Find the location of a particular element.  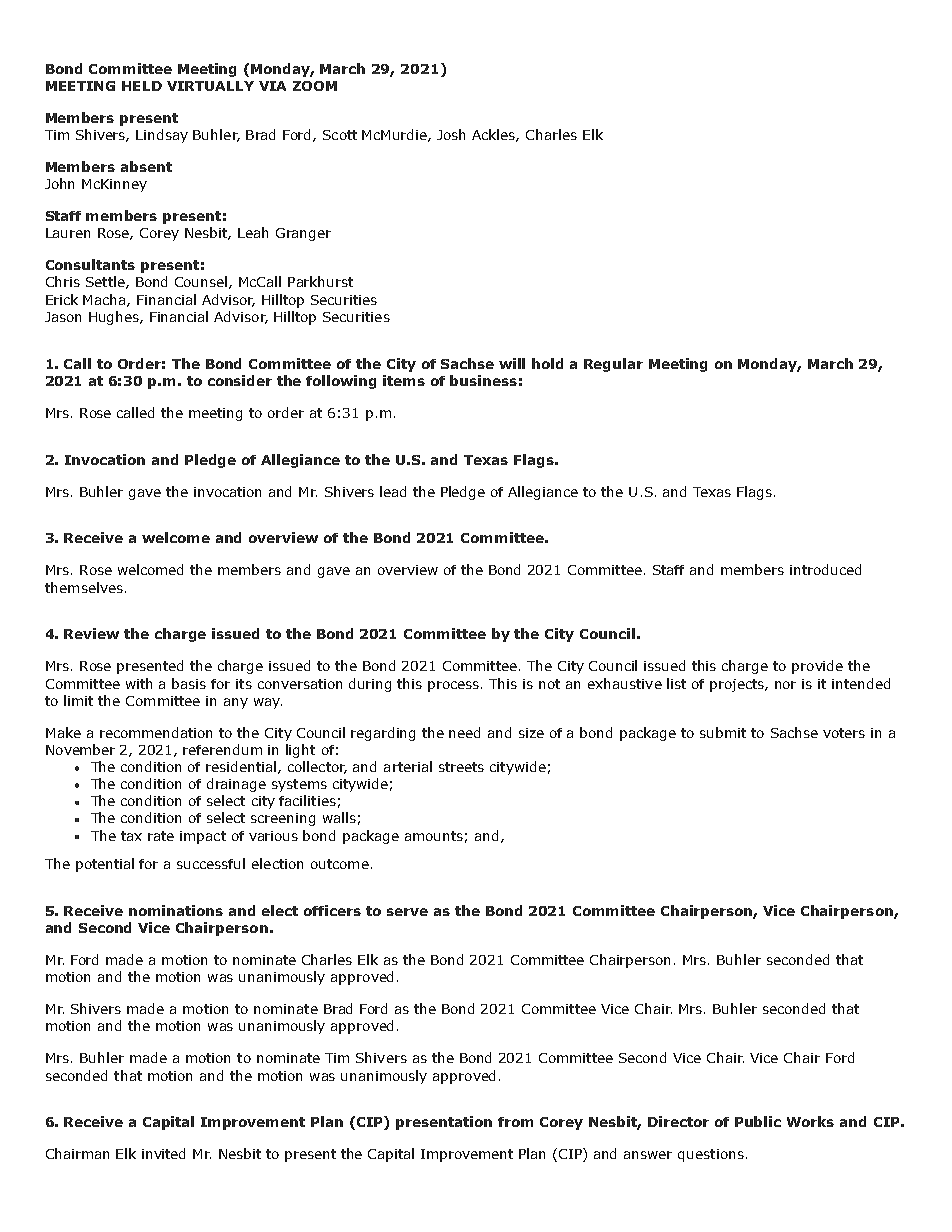

provide is located at coordinates (817, 667).
